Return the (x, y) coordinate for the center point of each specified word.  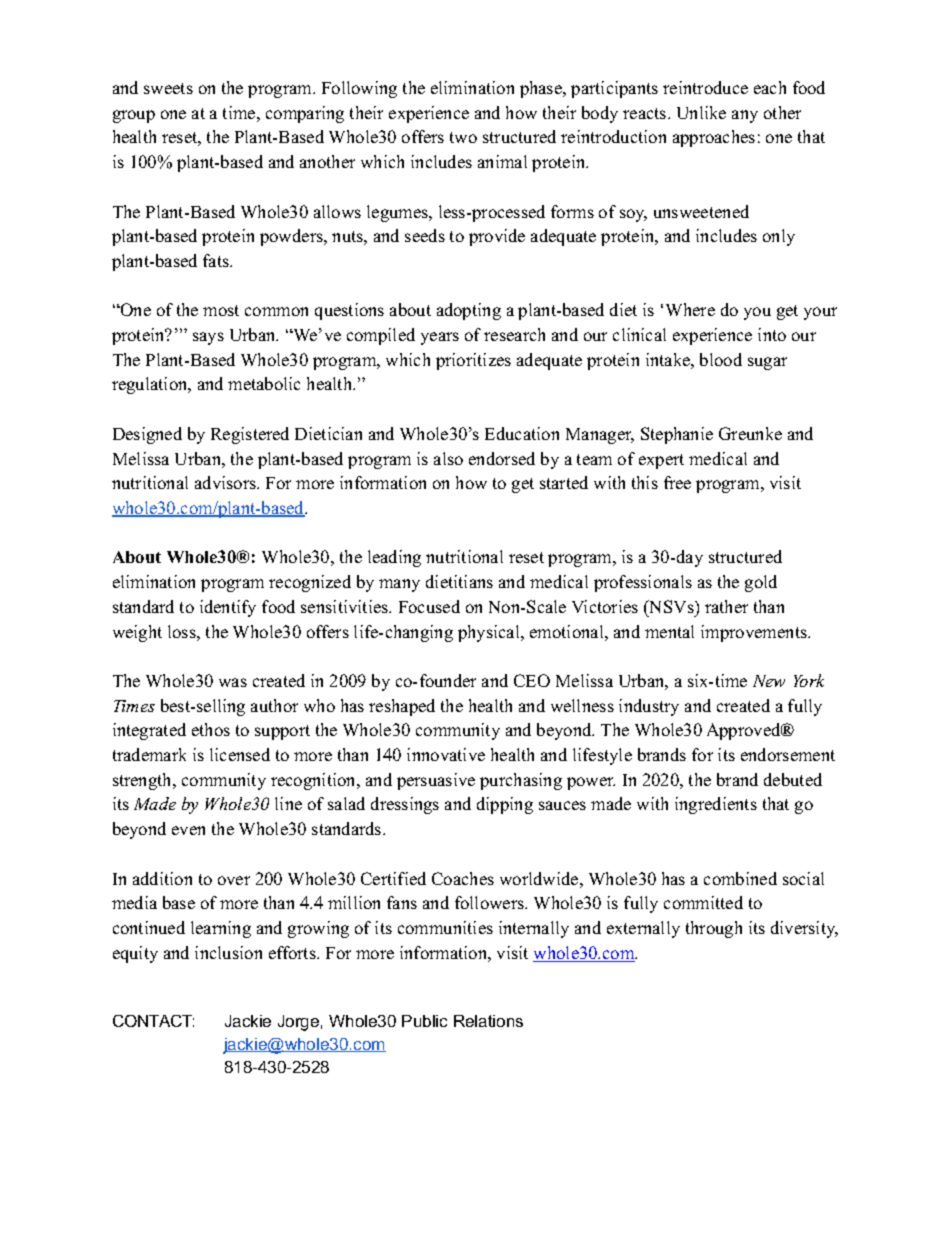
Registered (250, 435)
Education (522, 433)
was (233, 682)
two (463, 137)
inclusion (228, 952)
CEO (532, 680)
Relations (488, 1021)
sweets (168, 88)
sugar (767, 363)
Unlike (701, 112)
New (769, 681)
